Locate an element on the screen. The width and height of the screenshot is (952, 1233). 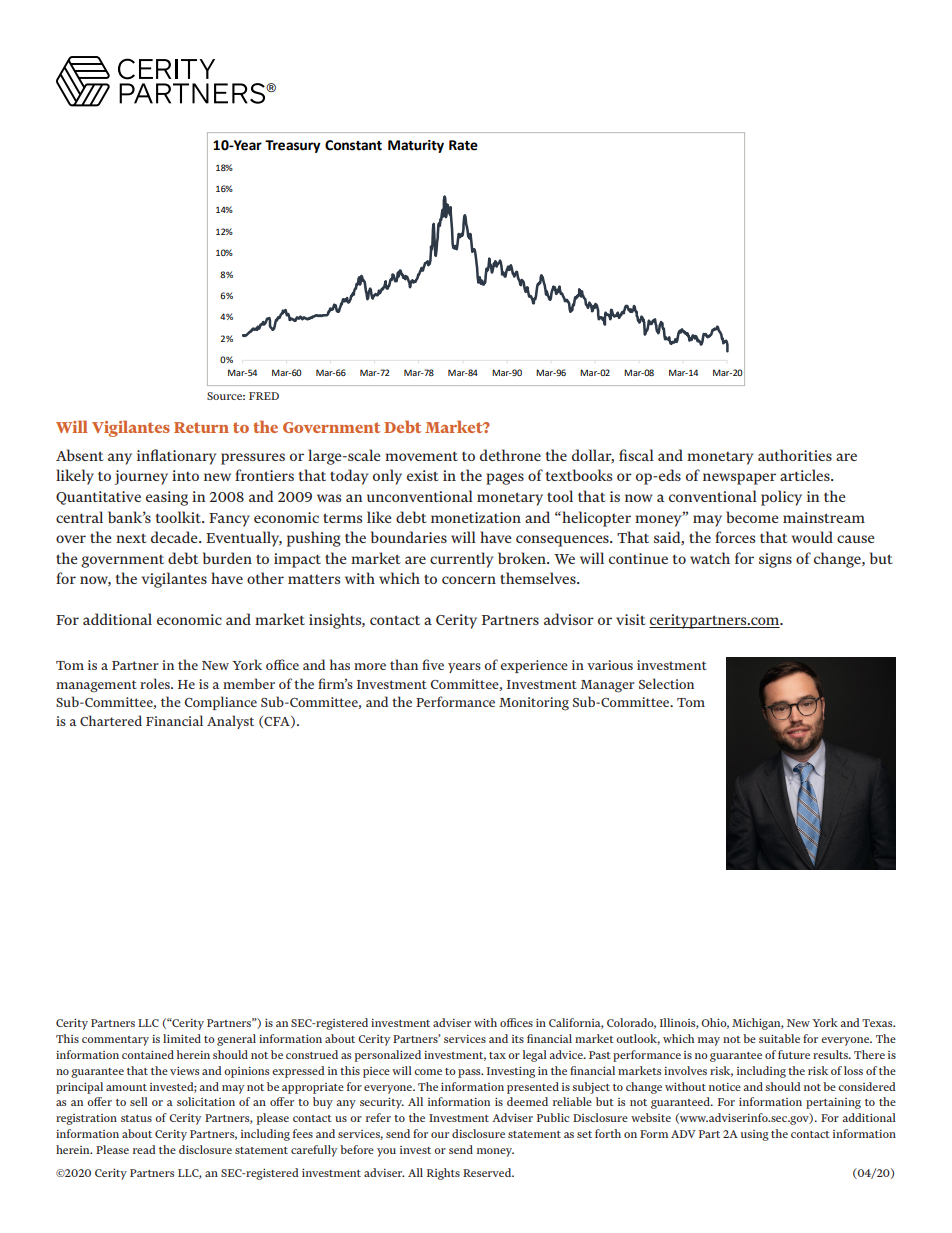
Maturity is located at coordinates (416, 146).
